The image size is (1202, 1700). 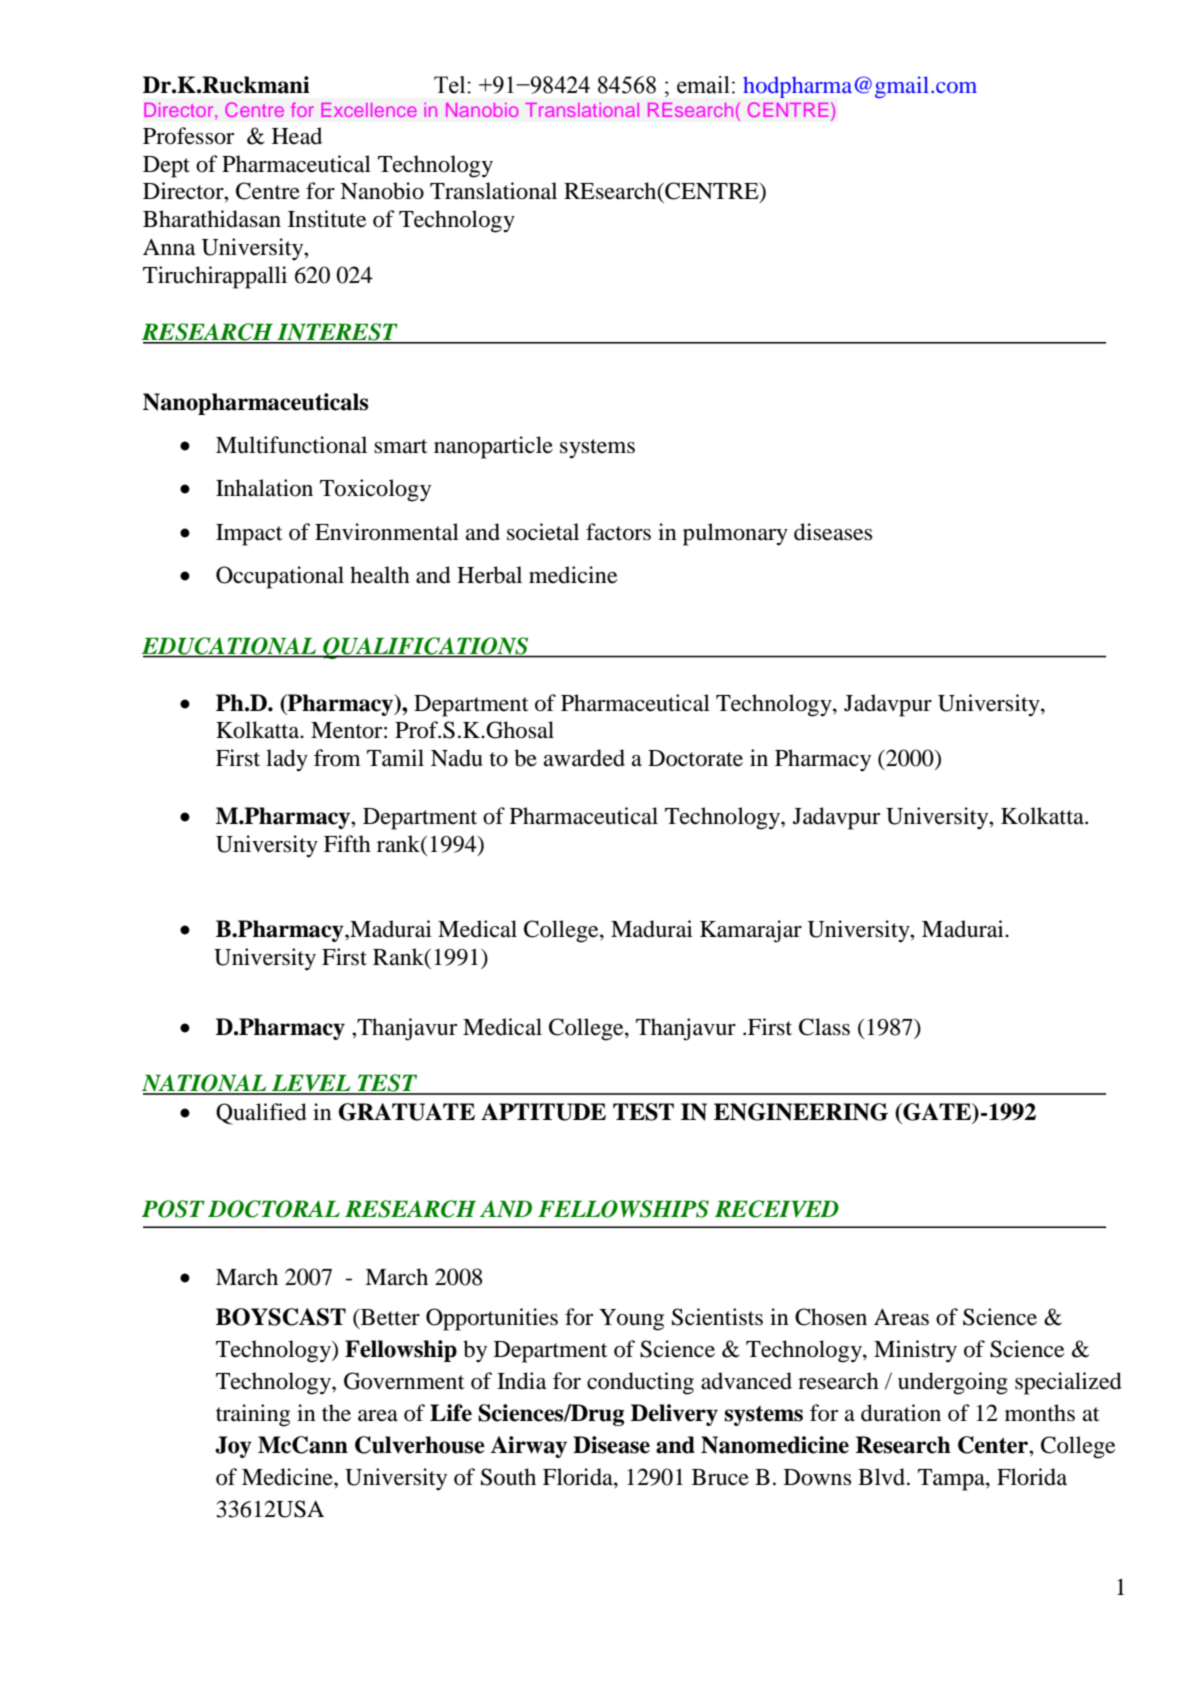 I want to click on Head, so click(x=297, y=136).
